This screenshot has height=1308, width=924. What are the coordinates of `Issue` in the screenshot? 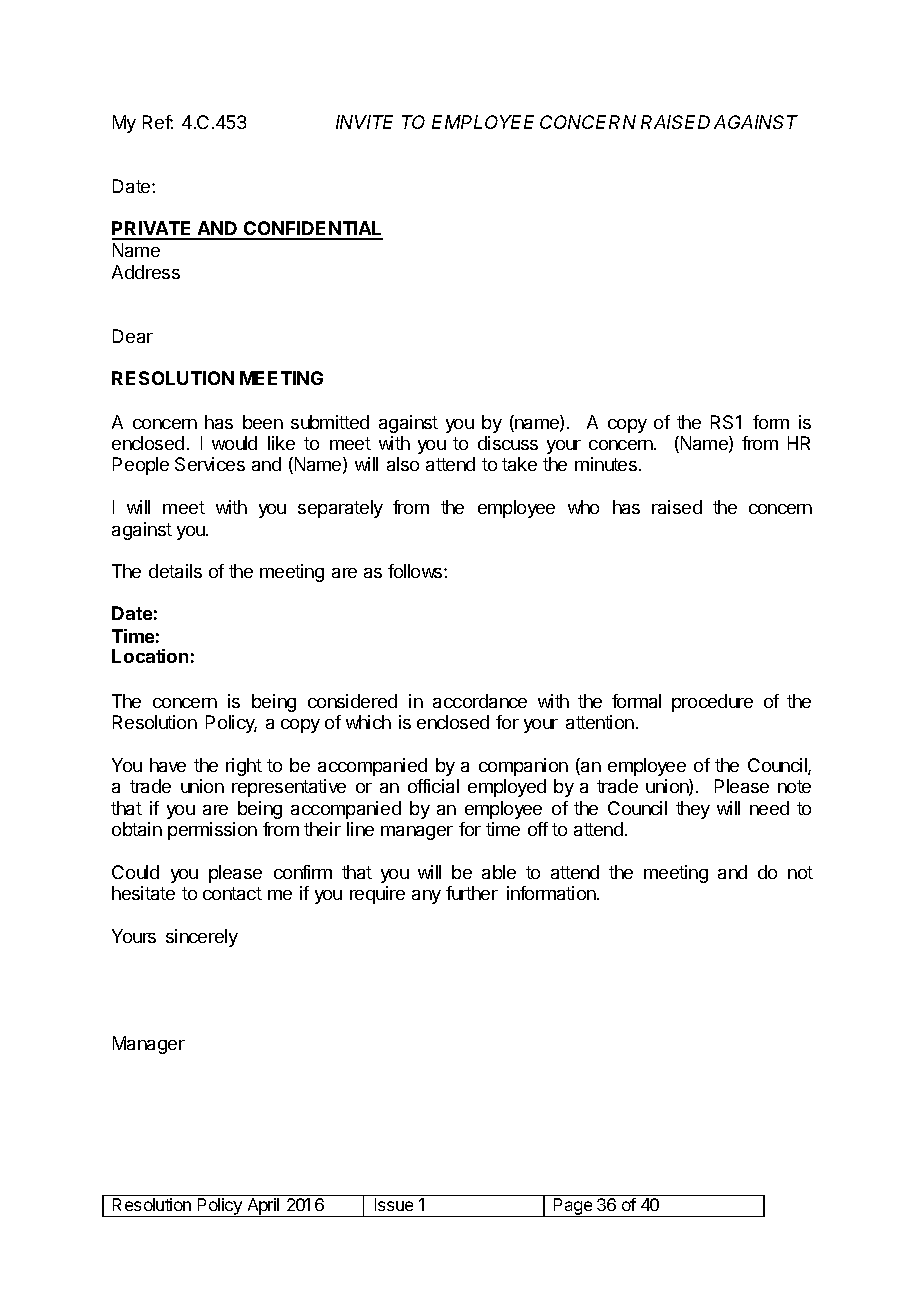 It's located at (394, 1204).
